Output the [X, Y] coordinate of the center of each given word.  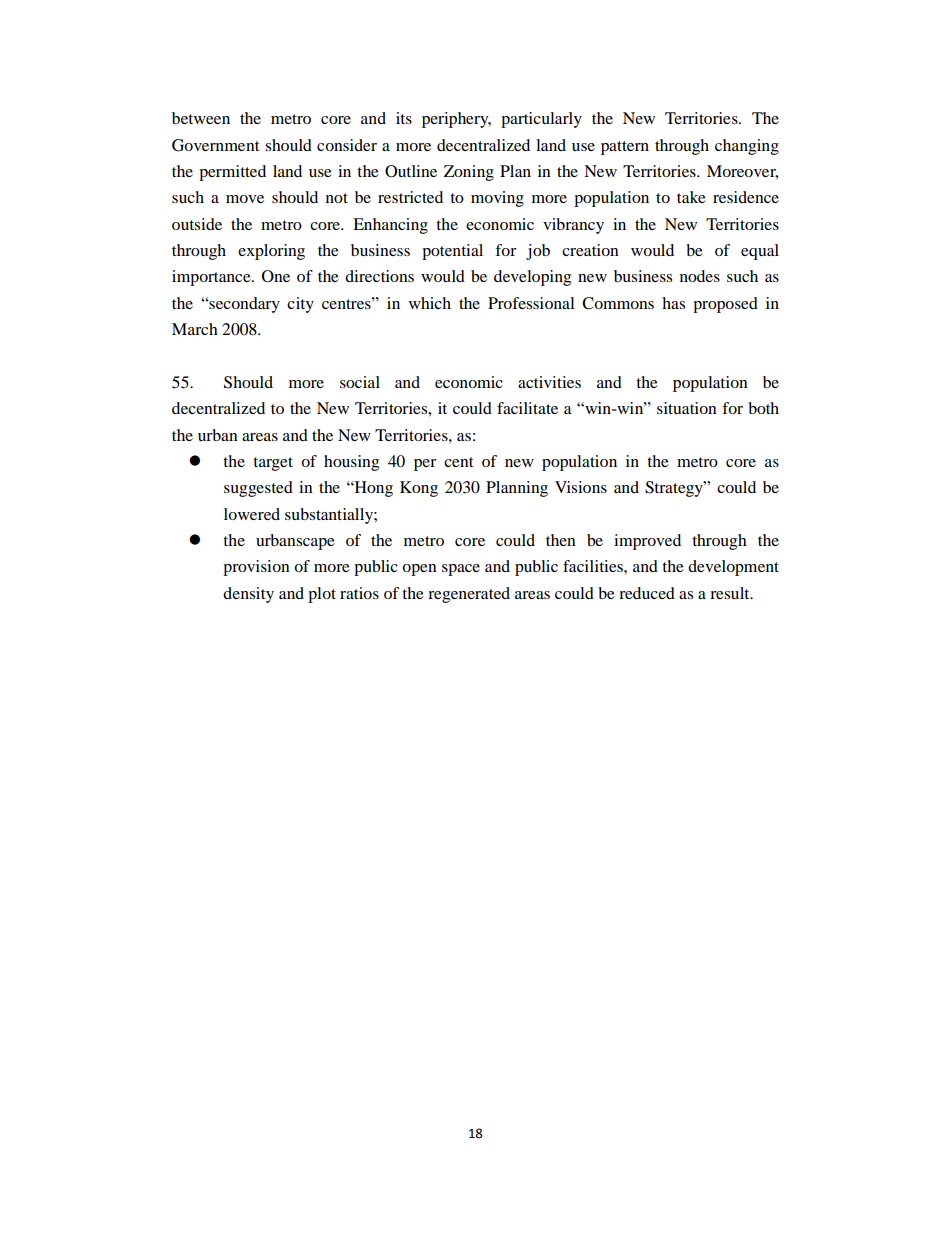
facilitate [527, 408]
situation [687, 408]
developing [532, 278]
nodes [700, 276]
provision [256, 568]
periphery [456, 120]
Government [215, 145]
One [276, 276]
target [273, 464]
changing [747, 147]
